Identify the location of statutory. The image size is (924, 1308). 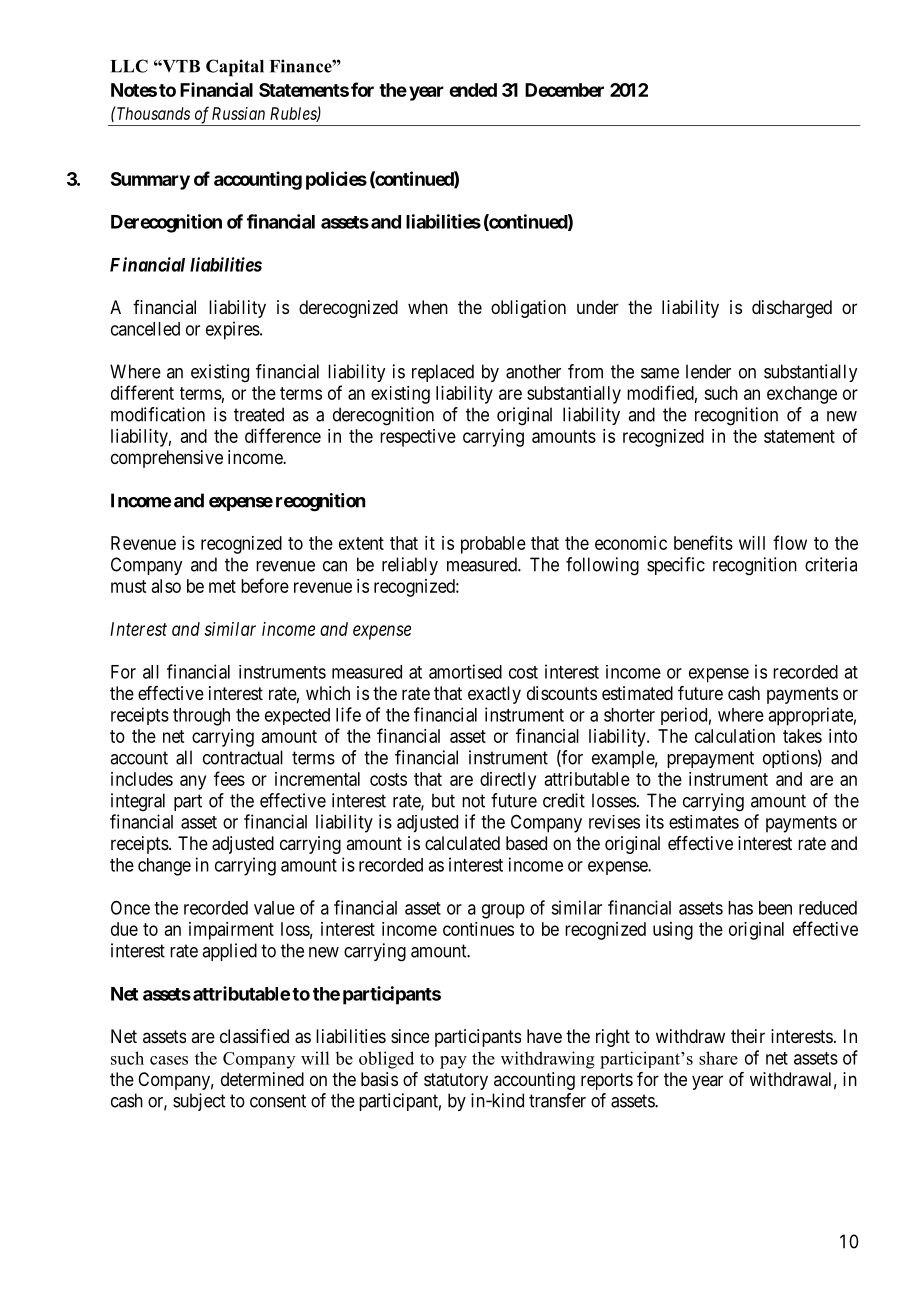
(456, 1081).
